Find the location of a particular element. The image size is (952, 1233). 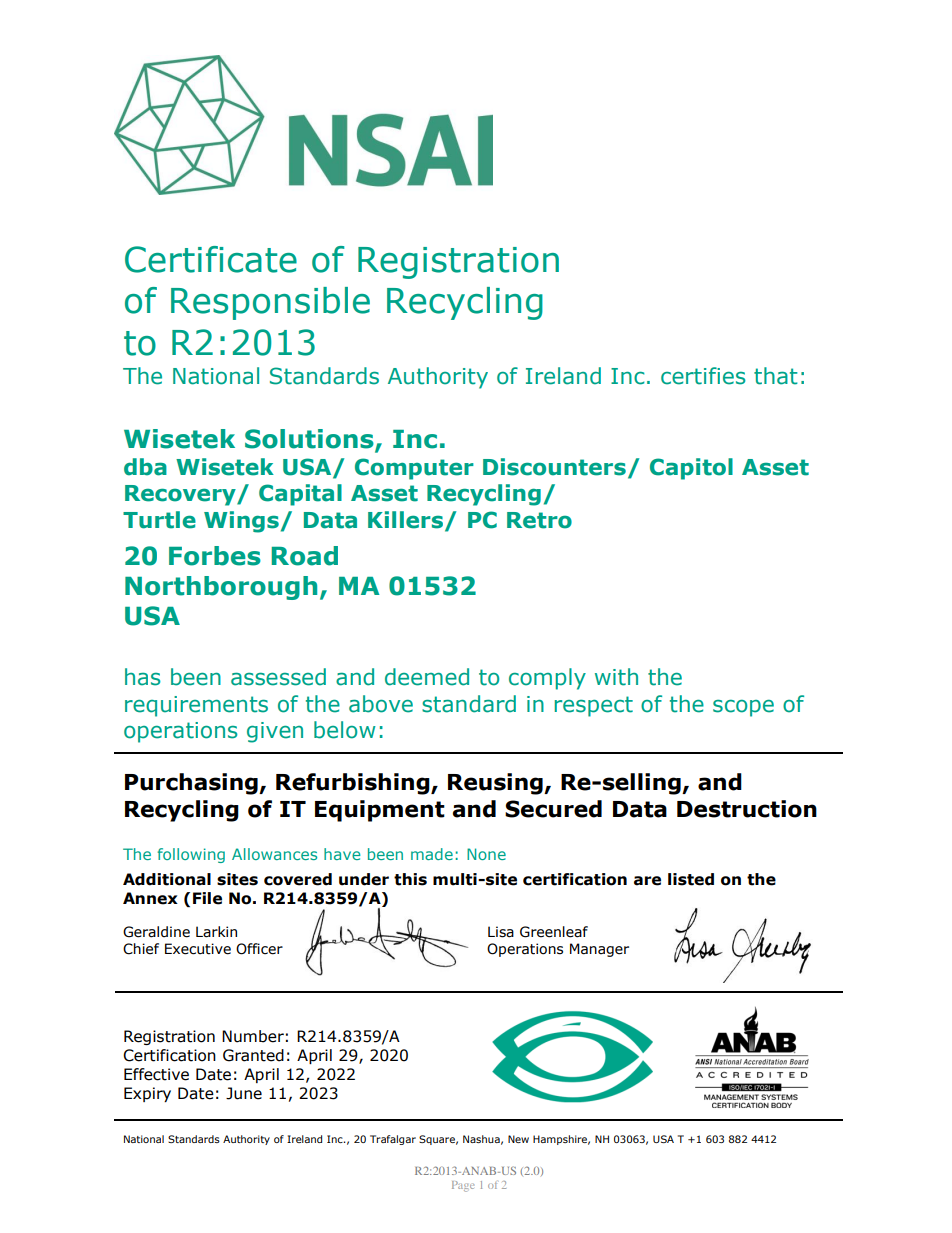

deemed is located at coordinates (427, 677).
